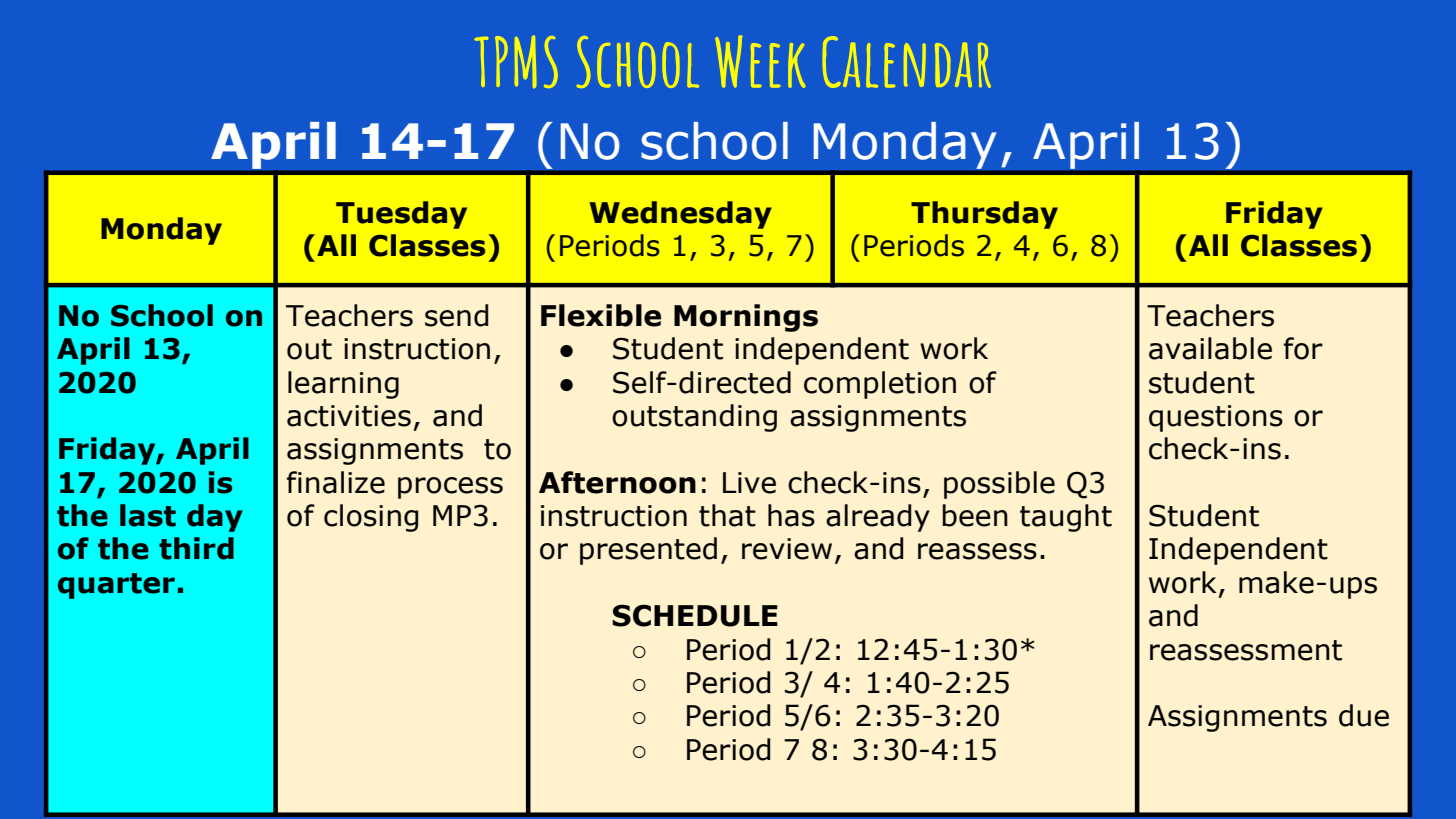 Image resolution: width=1456 pixels, height=819 pixels. I want to click on outstanding, so click(694, 418).
